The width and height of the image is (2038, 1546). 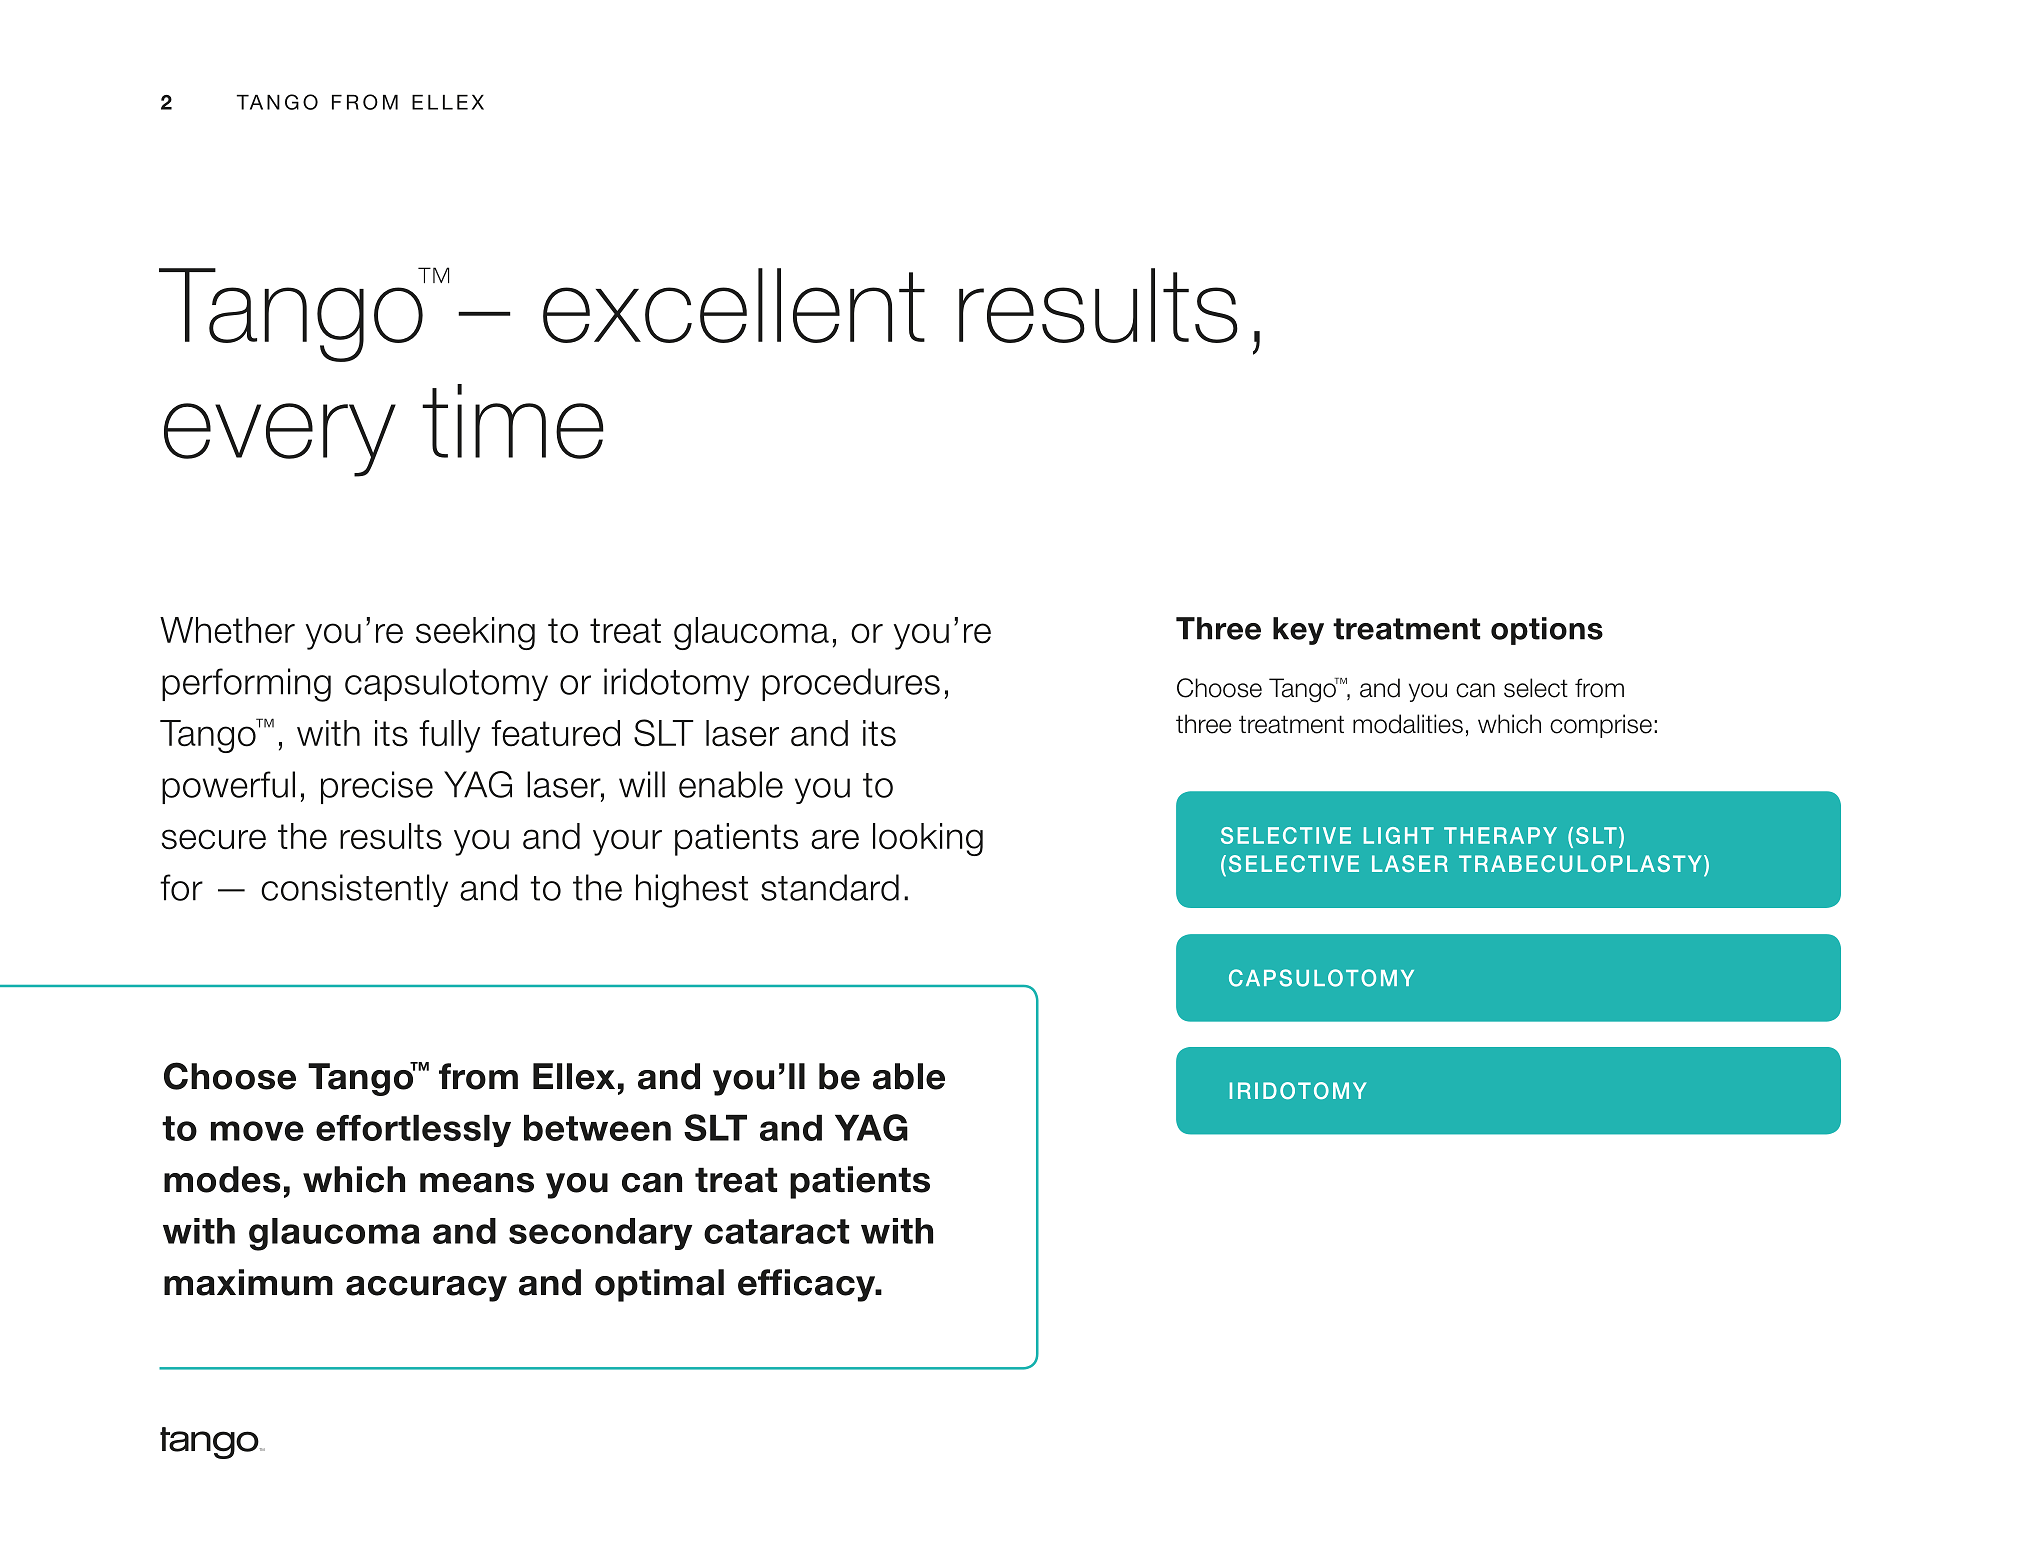 What do you see at coordinates (734, 305) in the image?
I see `excellent` at bounding box center [734, 305].
